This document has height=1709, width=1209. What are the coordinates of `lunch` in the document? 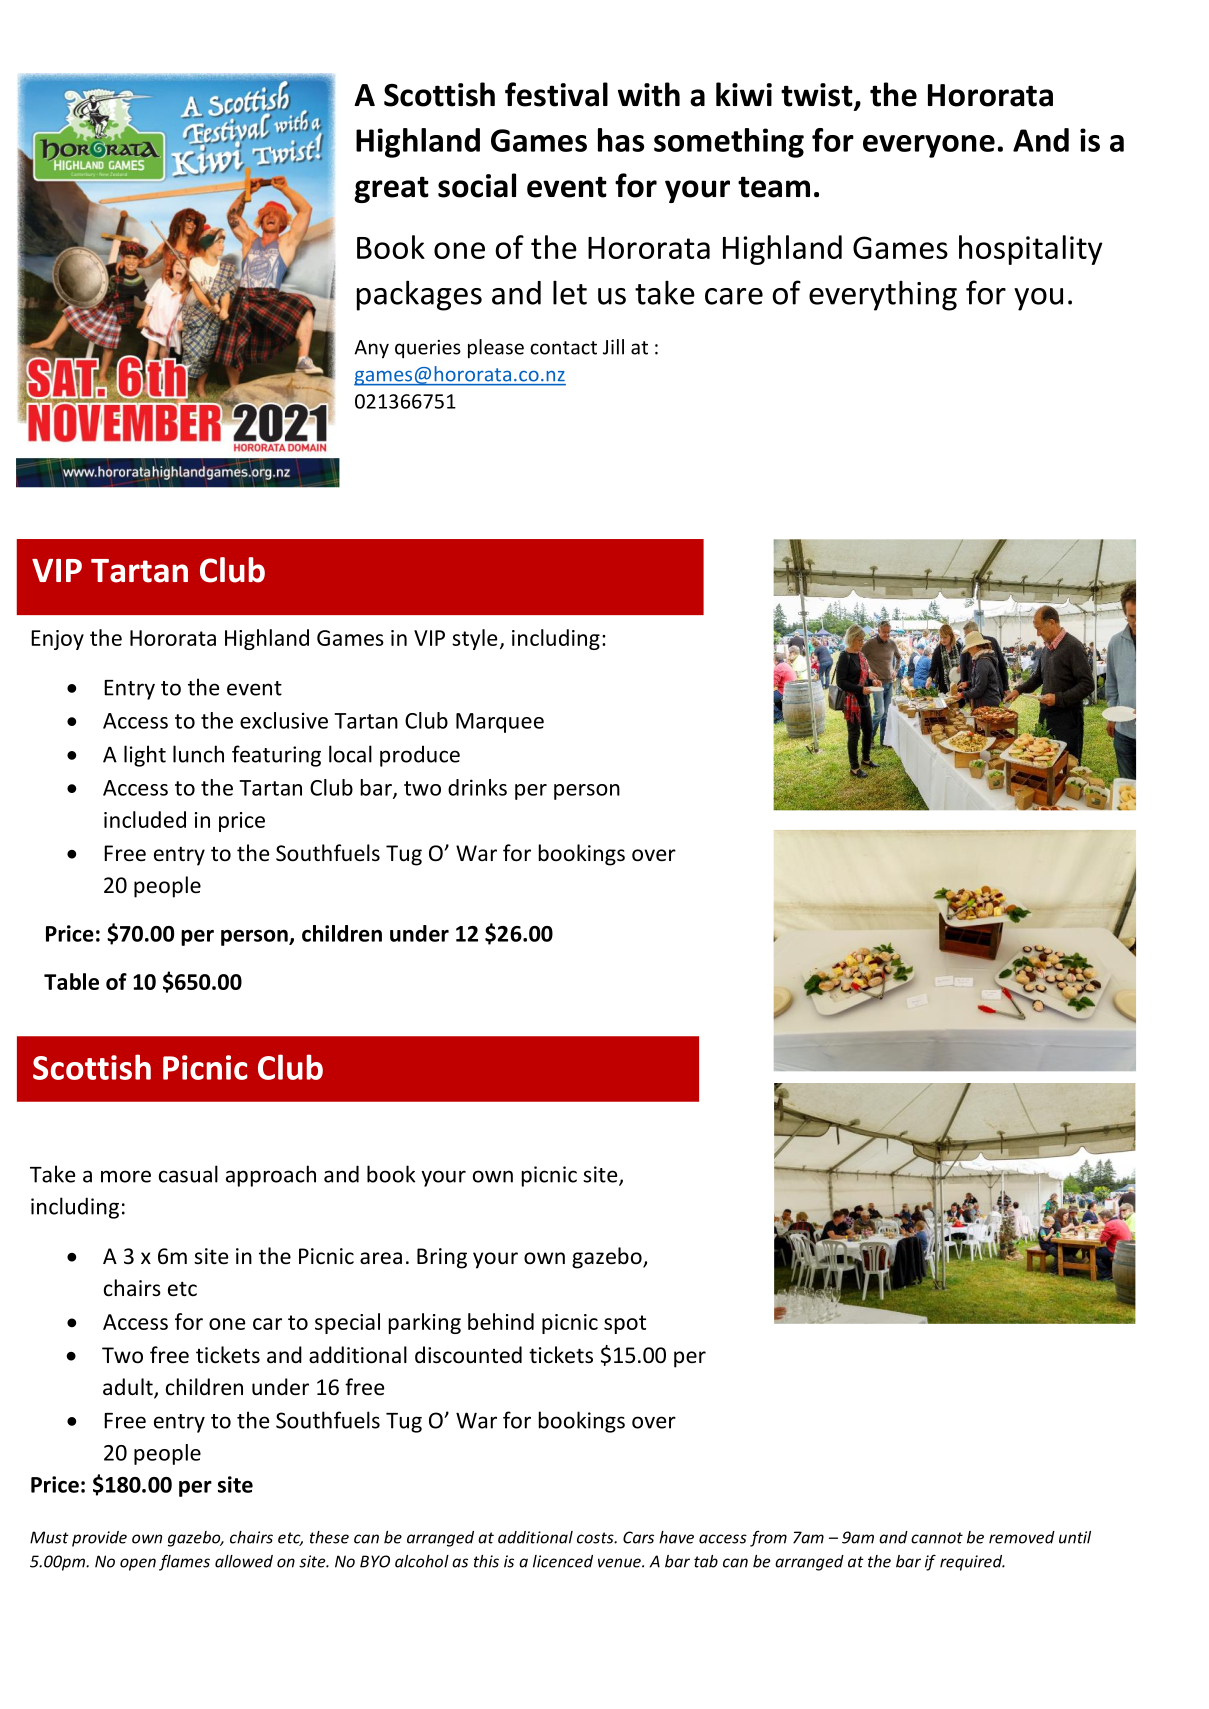 It's located at (198, 754).
